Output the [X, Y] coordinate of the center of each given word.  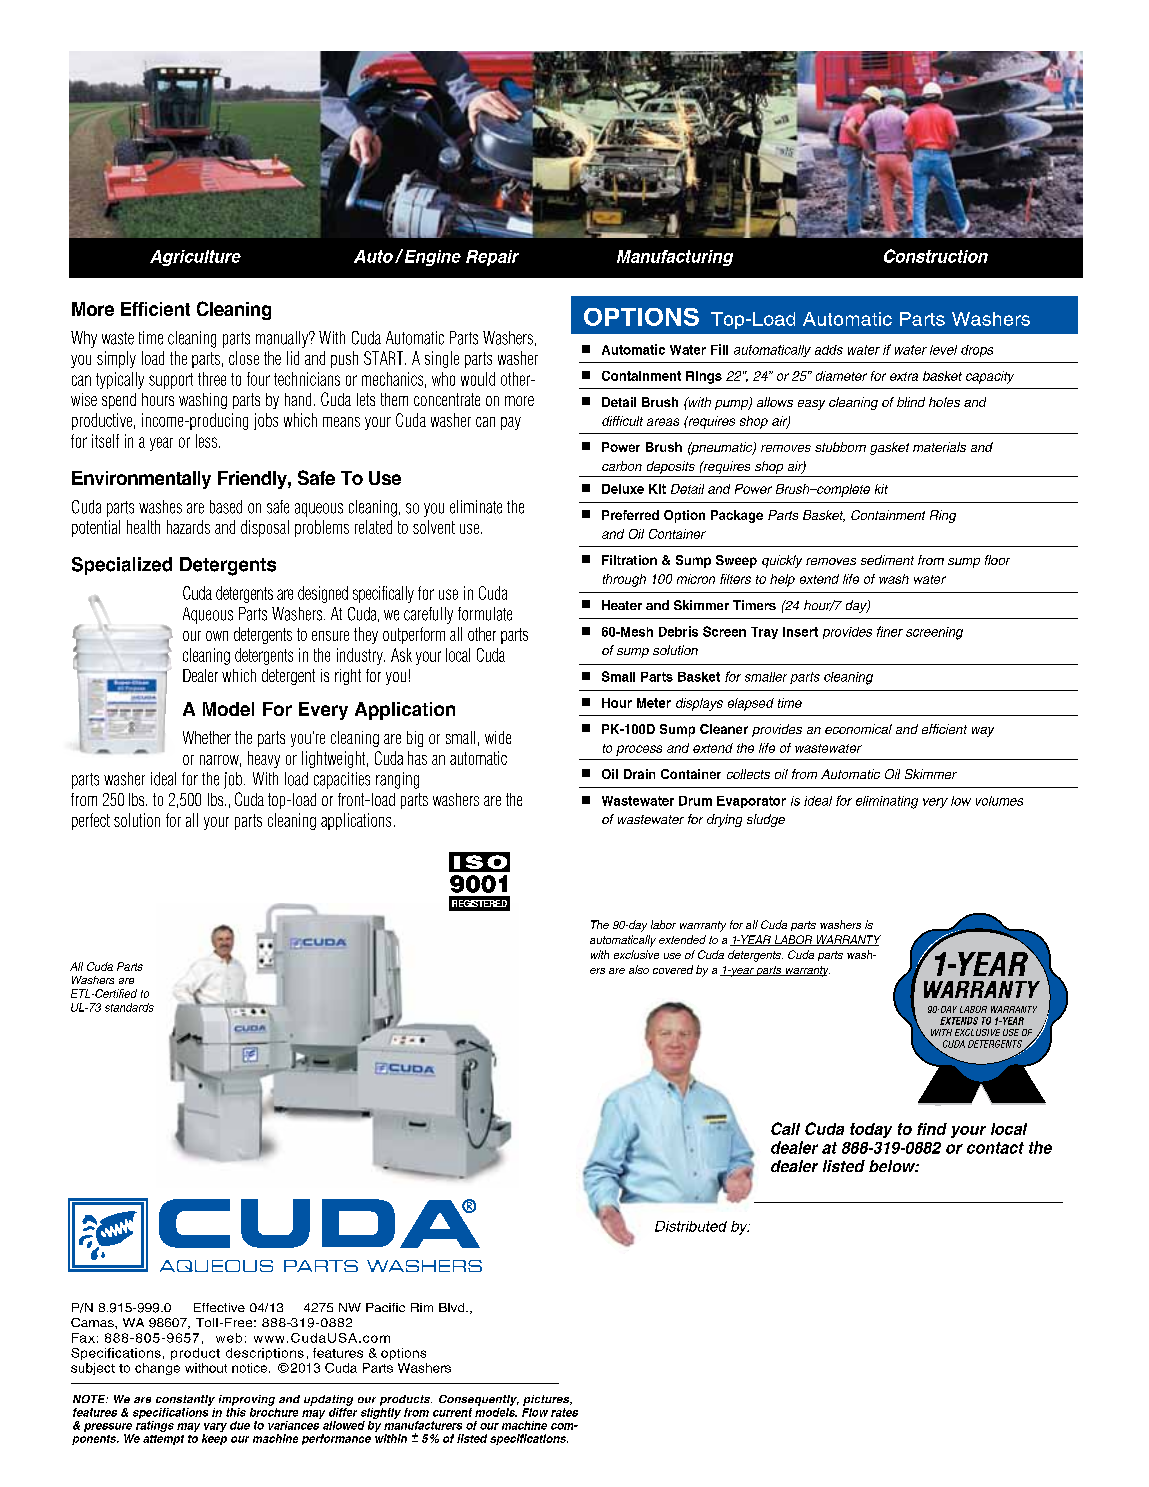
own [217, 636]
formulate [485, 614]
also [639, 969]
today [871, 1130]
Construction [936, 256]
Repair [492, 258]
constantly [185, 1400]
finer [890, 631]
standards [129, 1007]
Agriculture [195, 258]
